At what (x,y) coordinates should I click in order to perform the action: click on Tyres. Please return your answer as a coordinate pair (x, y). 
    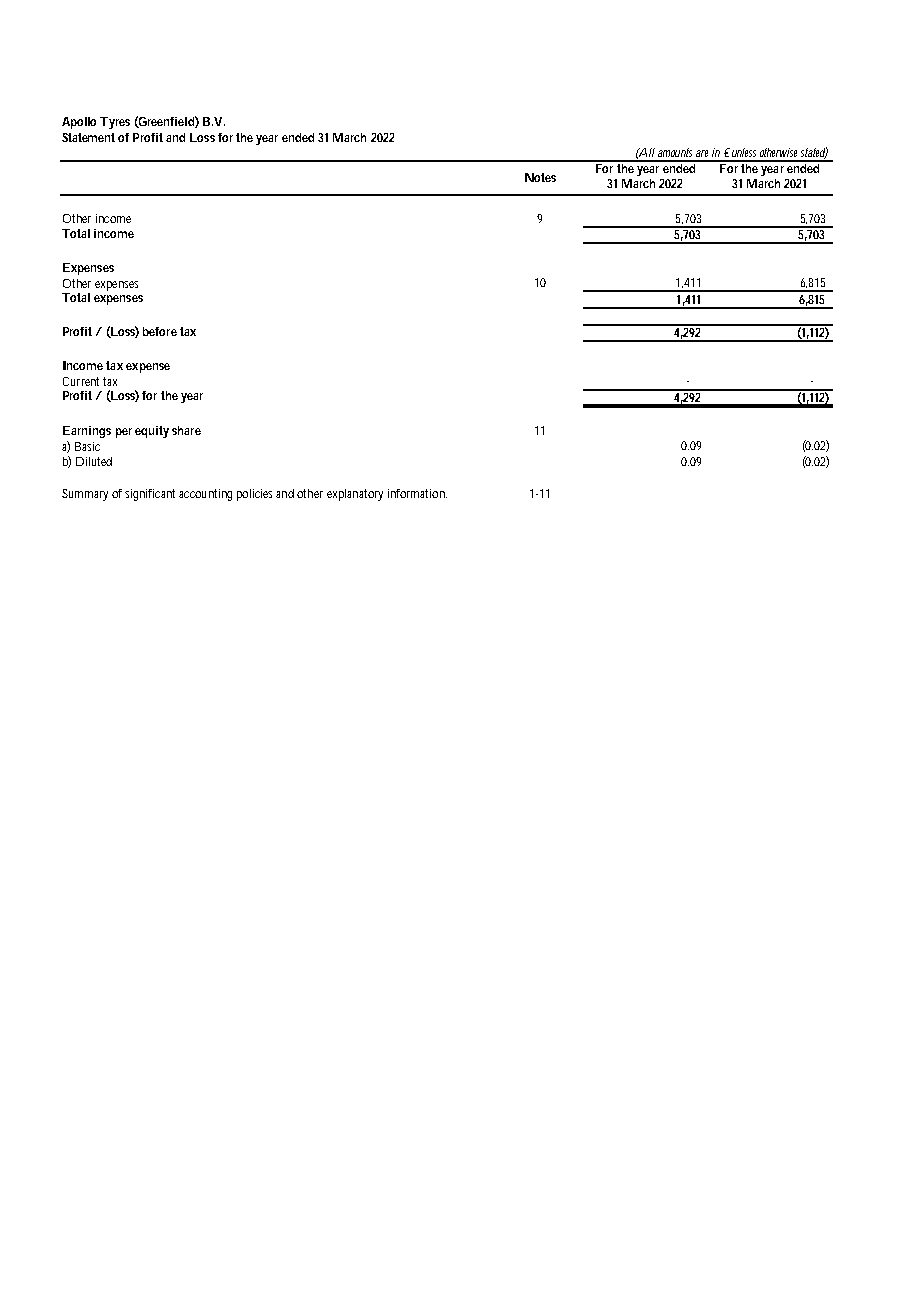
    Looking at the image, I should click on (115, 123).
